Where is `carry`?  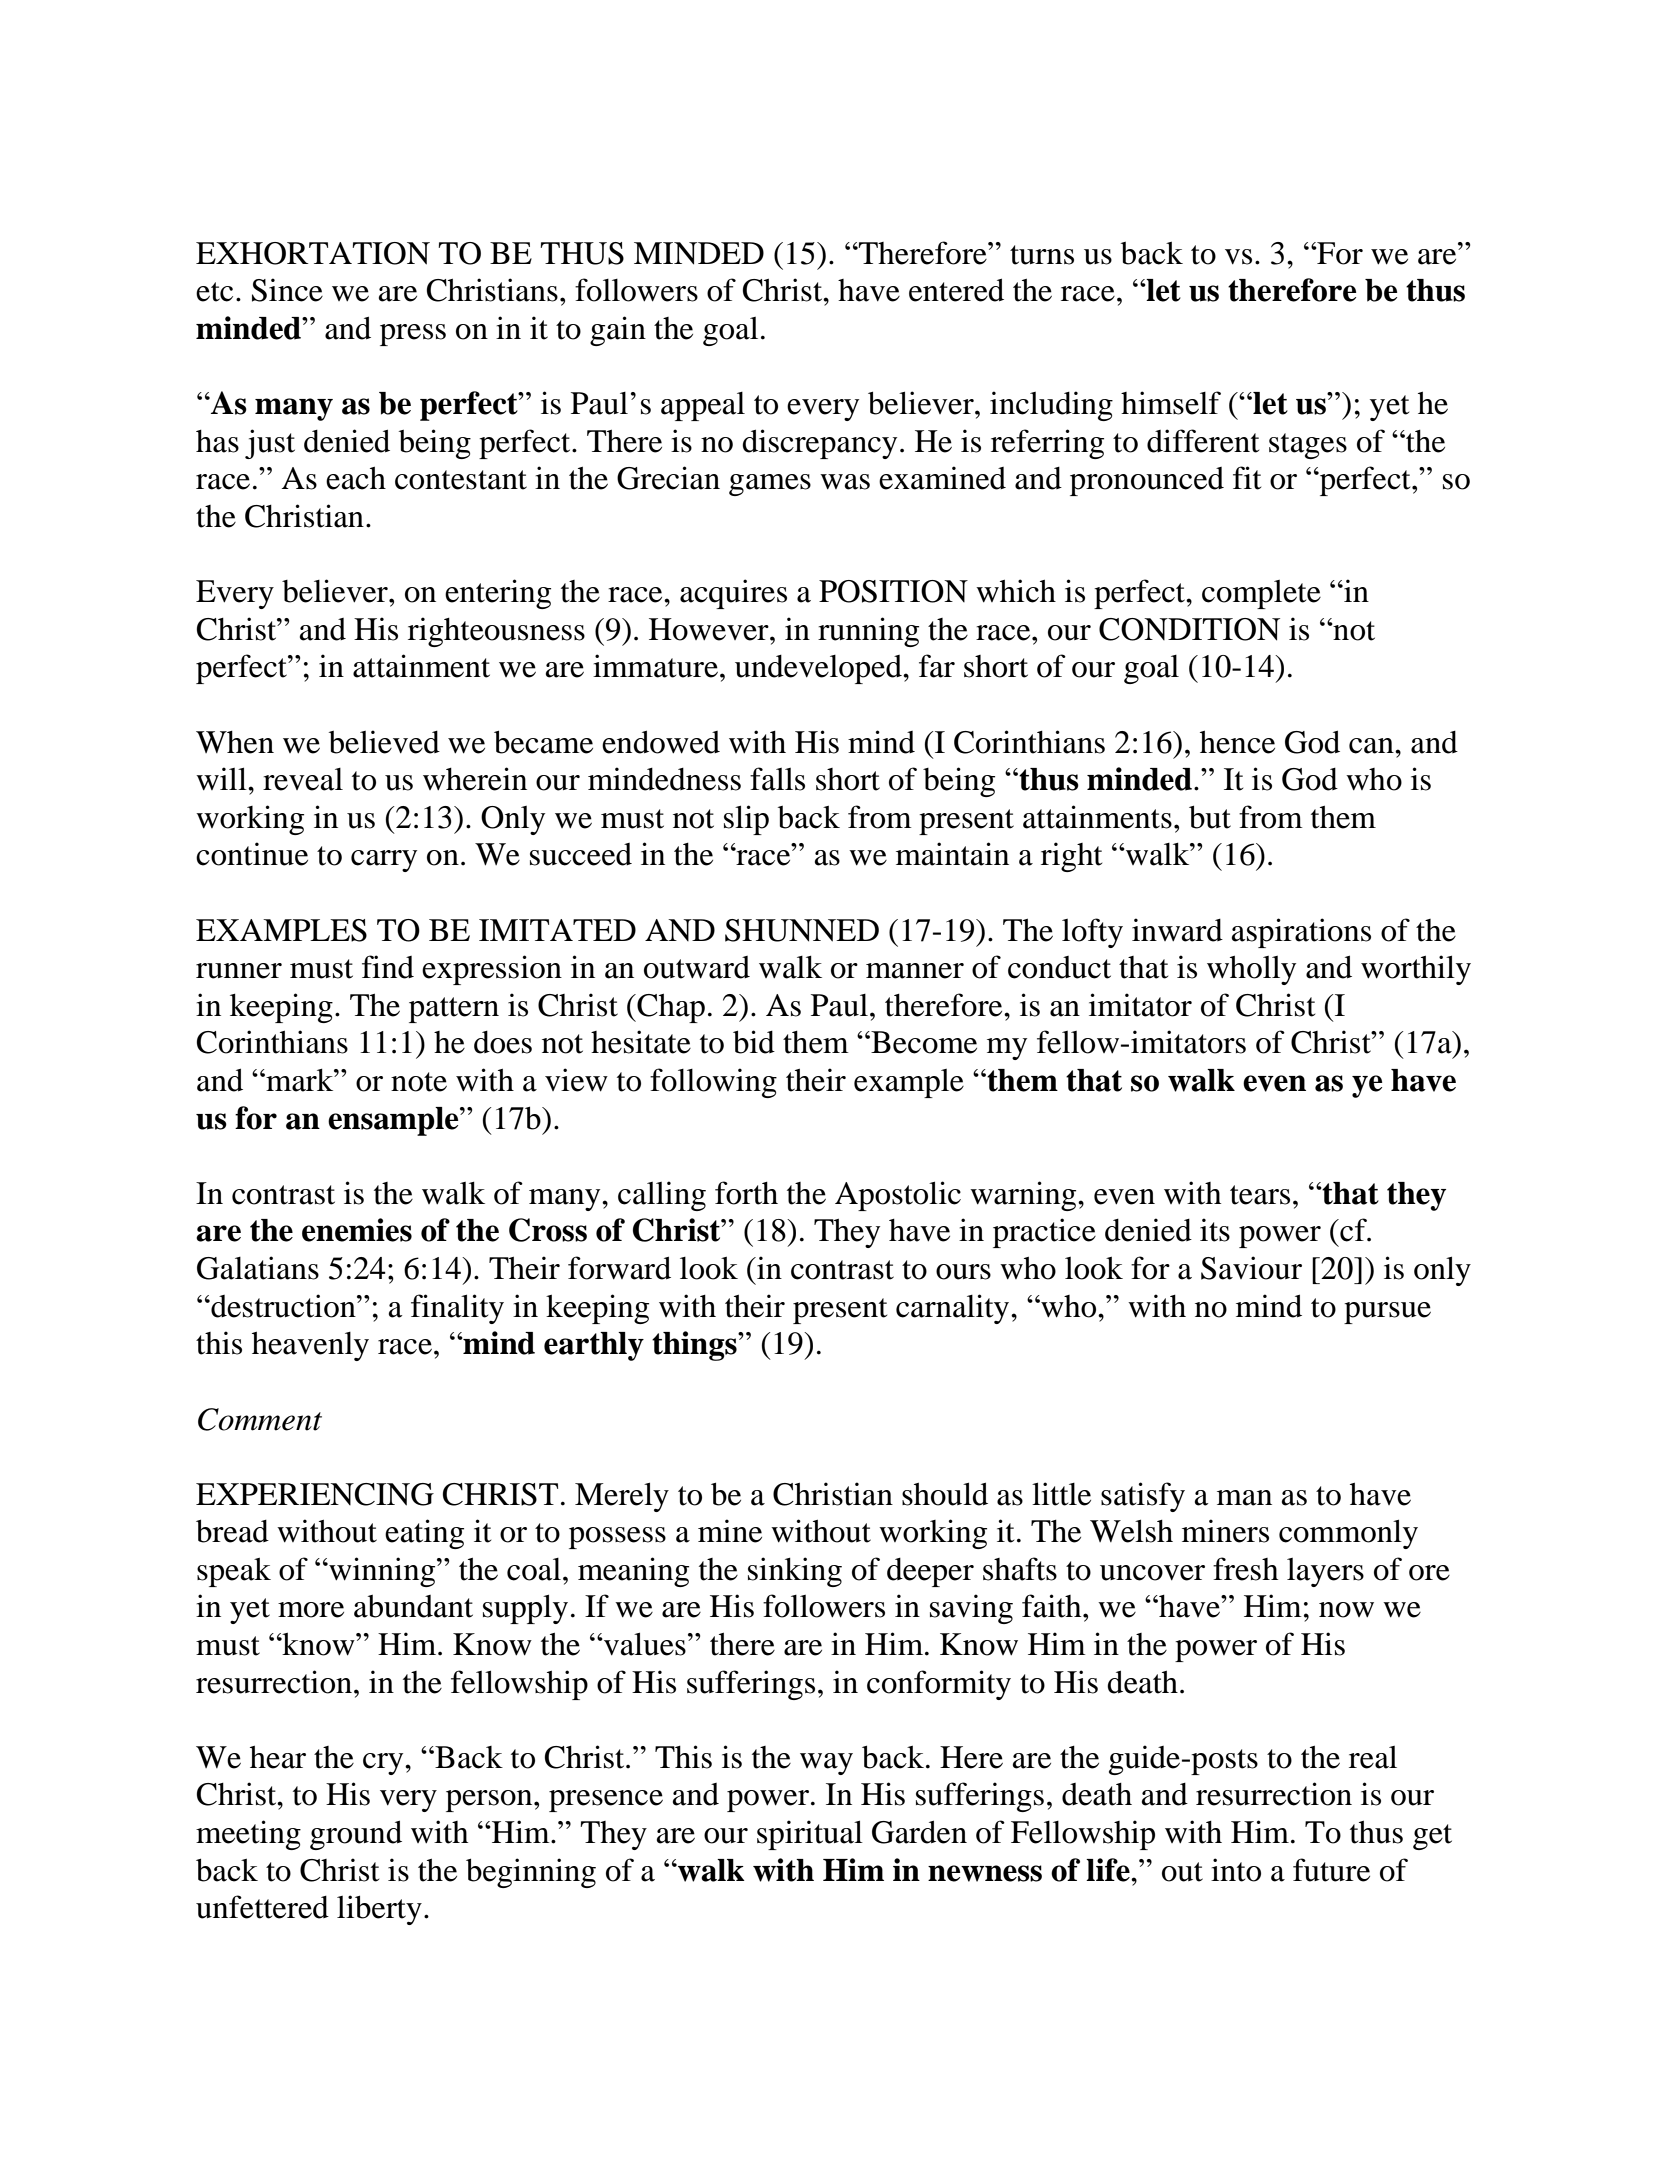
carry is located at coordinates (384, 861).
